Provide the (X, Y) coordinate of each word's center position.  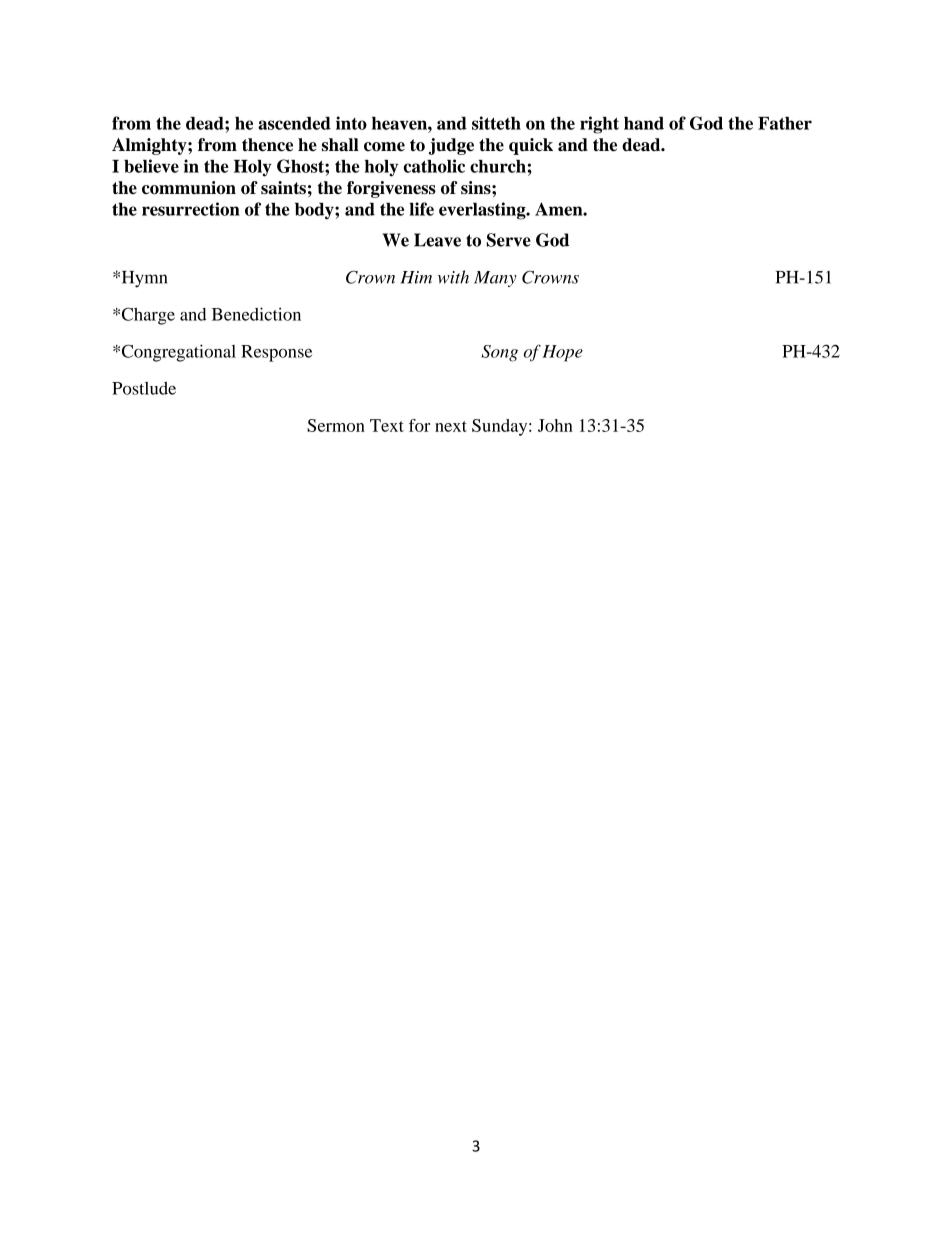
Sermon (336, 425)
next (451, 426)
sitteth (496, 123)
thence (267, 145)
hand (644, 123)
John (555, 425)
